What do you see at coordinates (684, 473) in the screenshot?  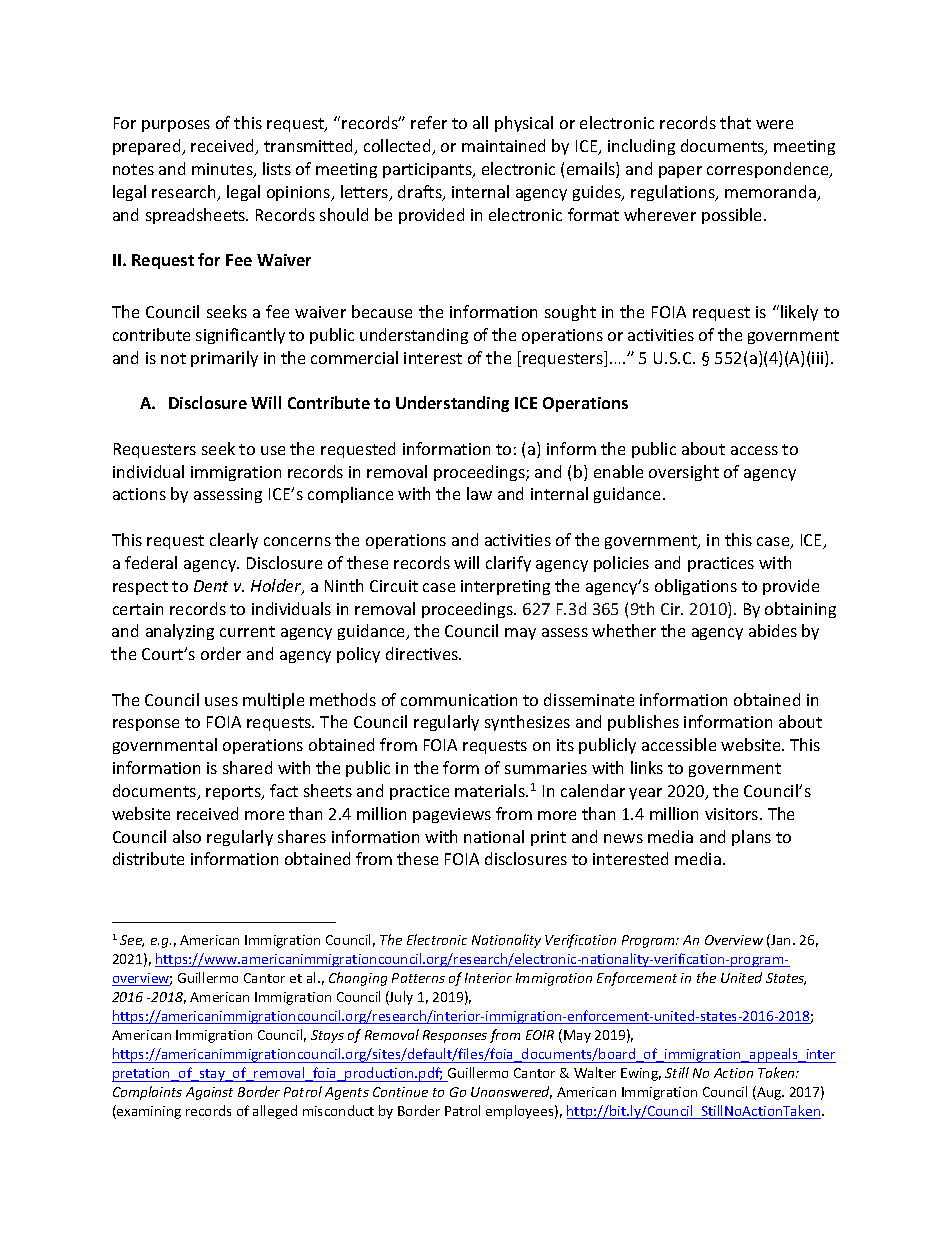 I see `oversight` at bounding box center [684, 473].
